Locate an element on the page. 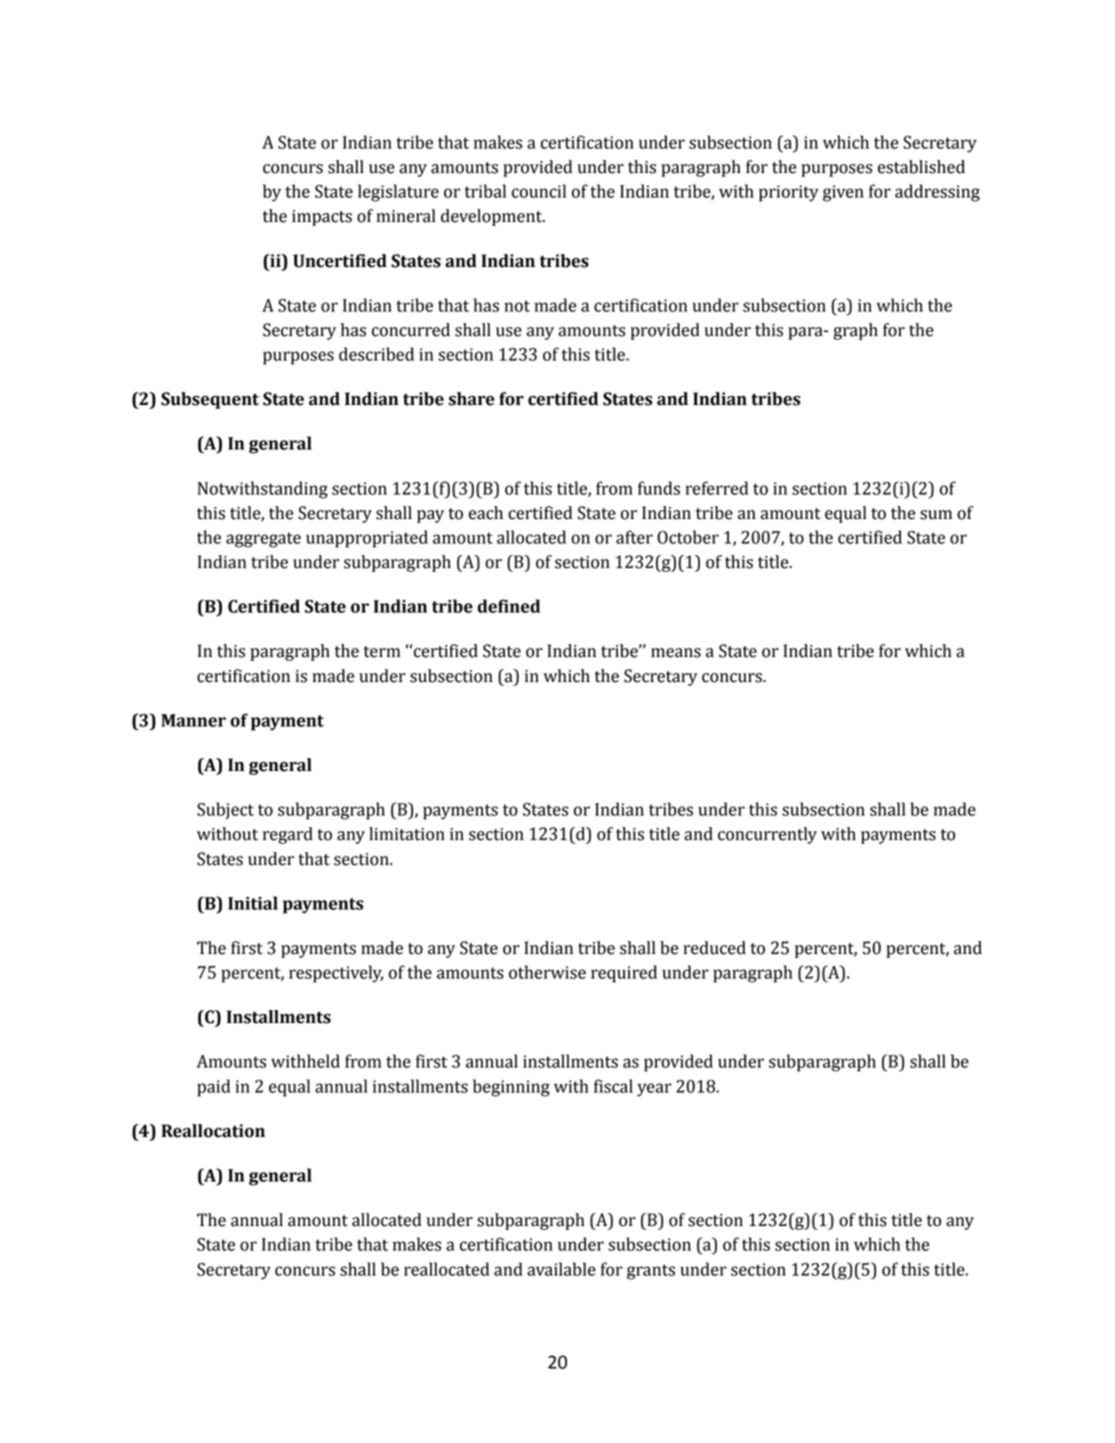 The height and width of the document is (1443, 1115). otherwise is located at coordinates (547, 972).
